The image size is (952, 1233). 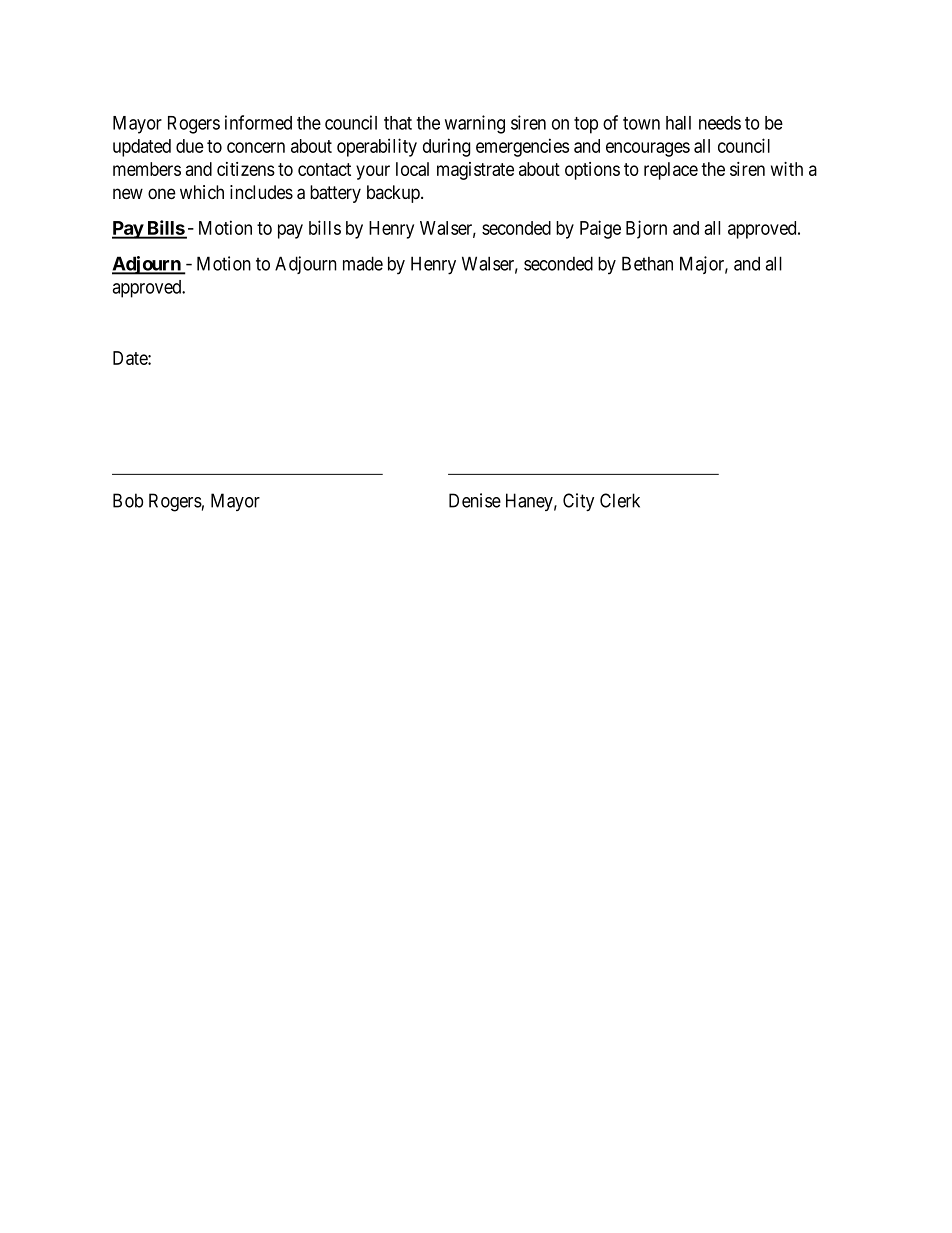 What do you see at coordinates (128, 500) in the screenshot?
I see `Bob` at bounding box center [128, 500].
